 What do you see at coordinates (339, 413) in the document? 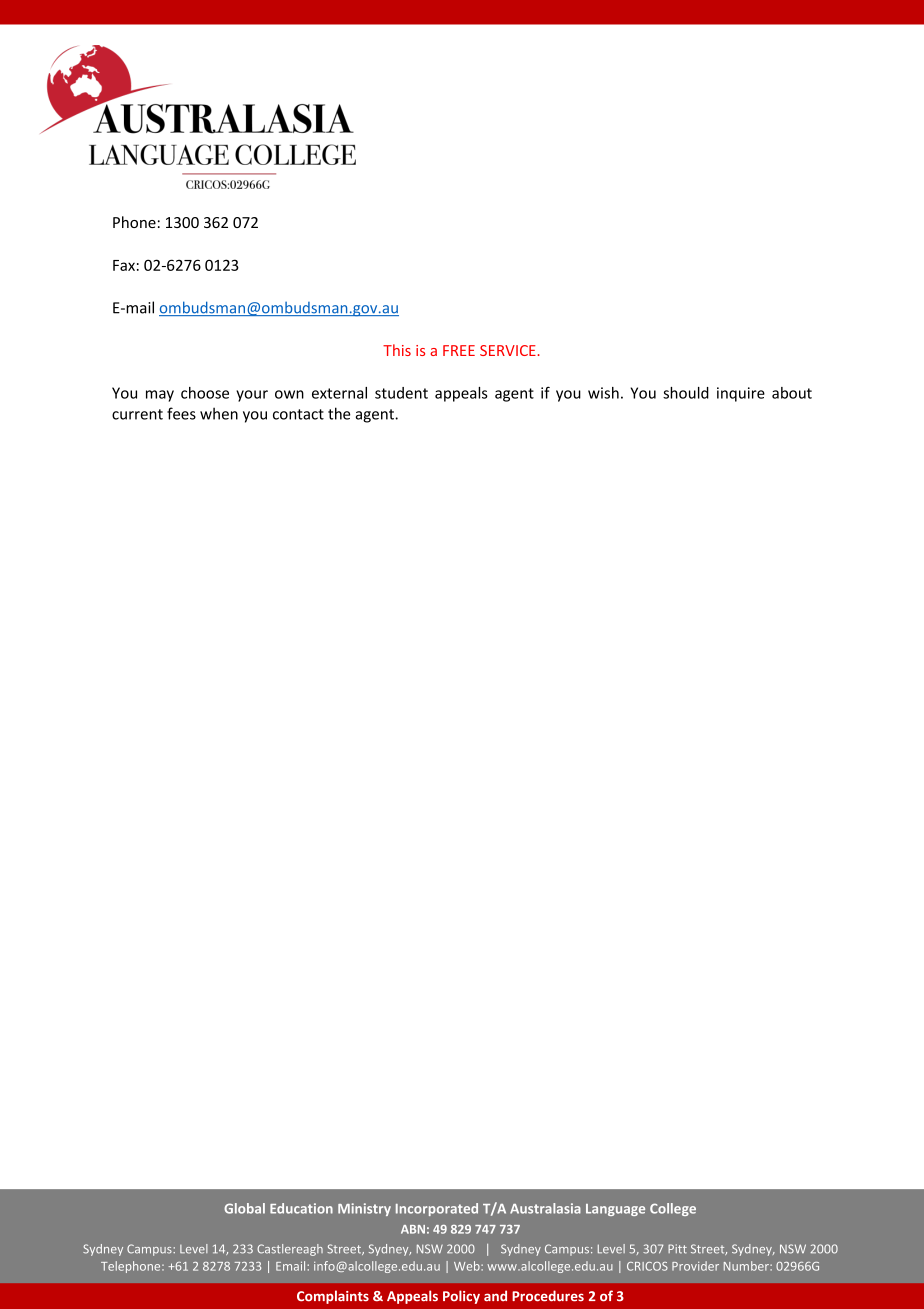
I see `the` at bounding box center [339, 413].
